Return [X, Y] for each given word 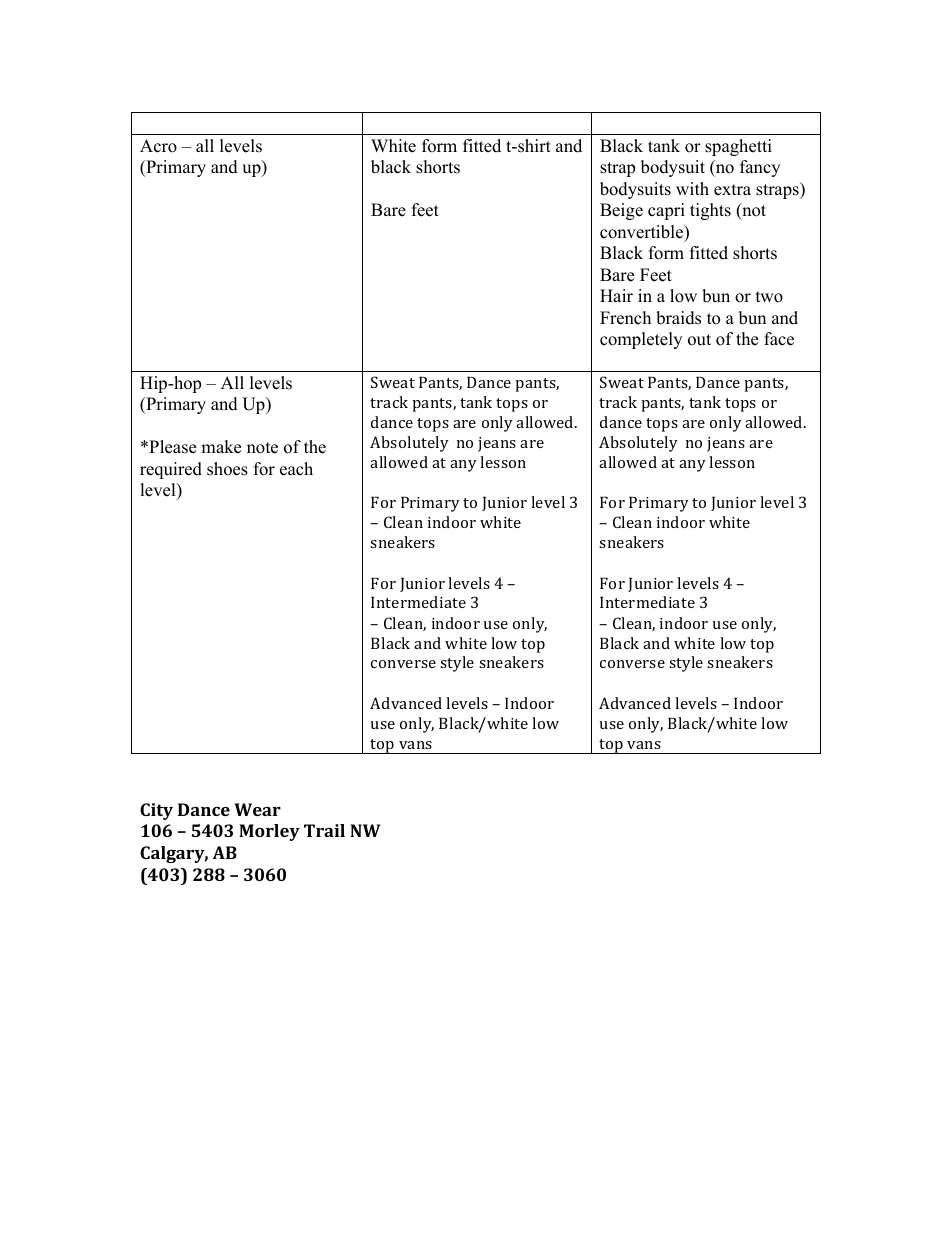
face [779, 339]
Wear [257, 809]
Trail [324, 830]
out [699, 340]
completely [641, 340]
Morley [269, 832]
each [296, 469]
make [221, 447]
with [692, 188]
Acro [158, 146]
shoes [227, 469]
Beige [621, 211]
